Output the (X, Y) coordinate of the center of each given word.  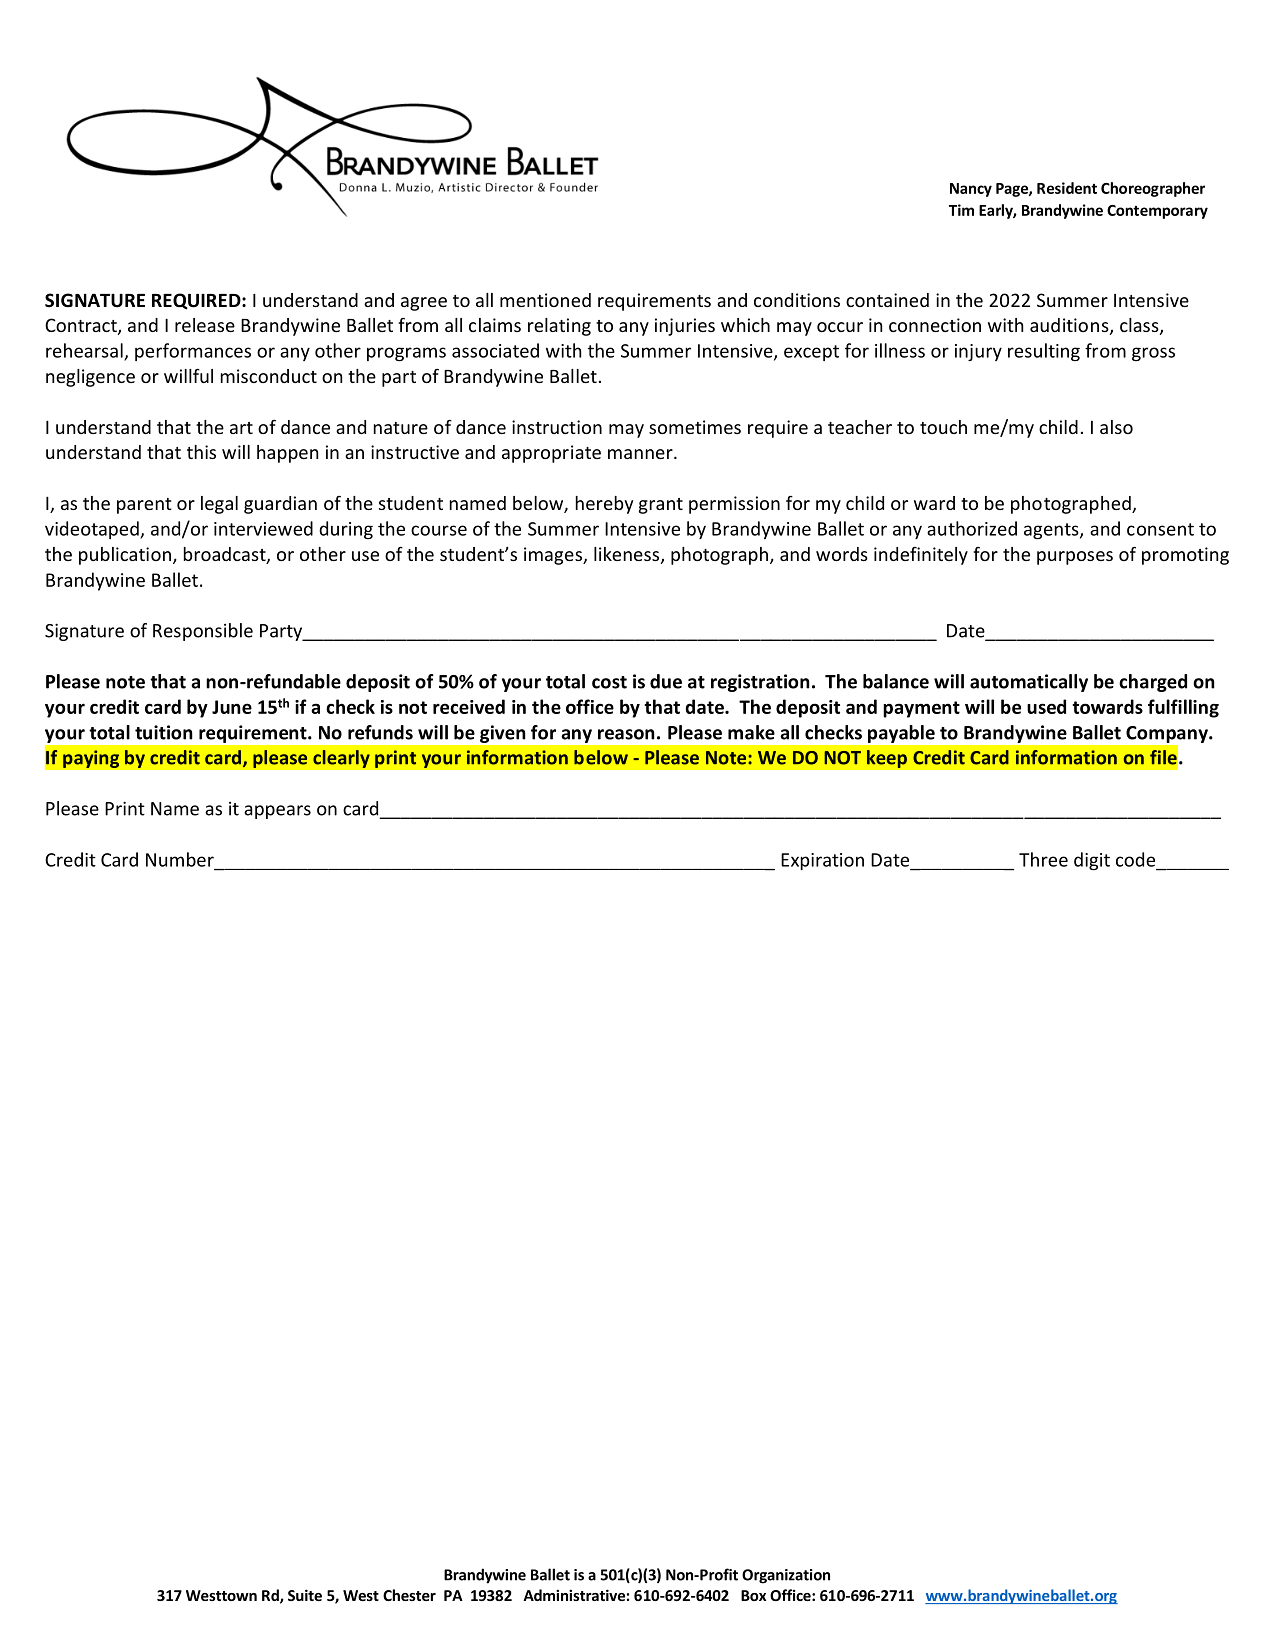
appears (277, 812)
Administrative (574, 1595)
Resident (1067, 188)
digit (1092, 861)
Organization (786, 1576)
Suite (305, 1595)
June (232, 707)
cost (609, 682)
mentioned (545, 300)
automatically (1029, 683)
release (205, 325)
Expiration (822, 861)
